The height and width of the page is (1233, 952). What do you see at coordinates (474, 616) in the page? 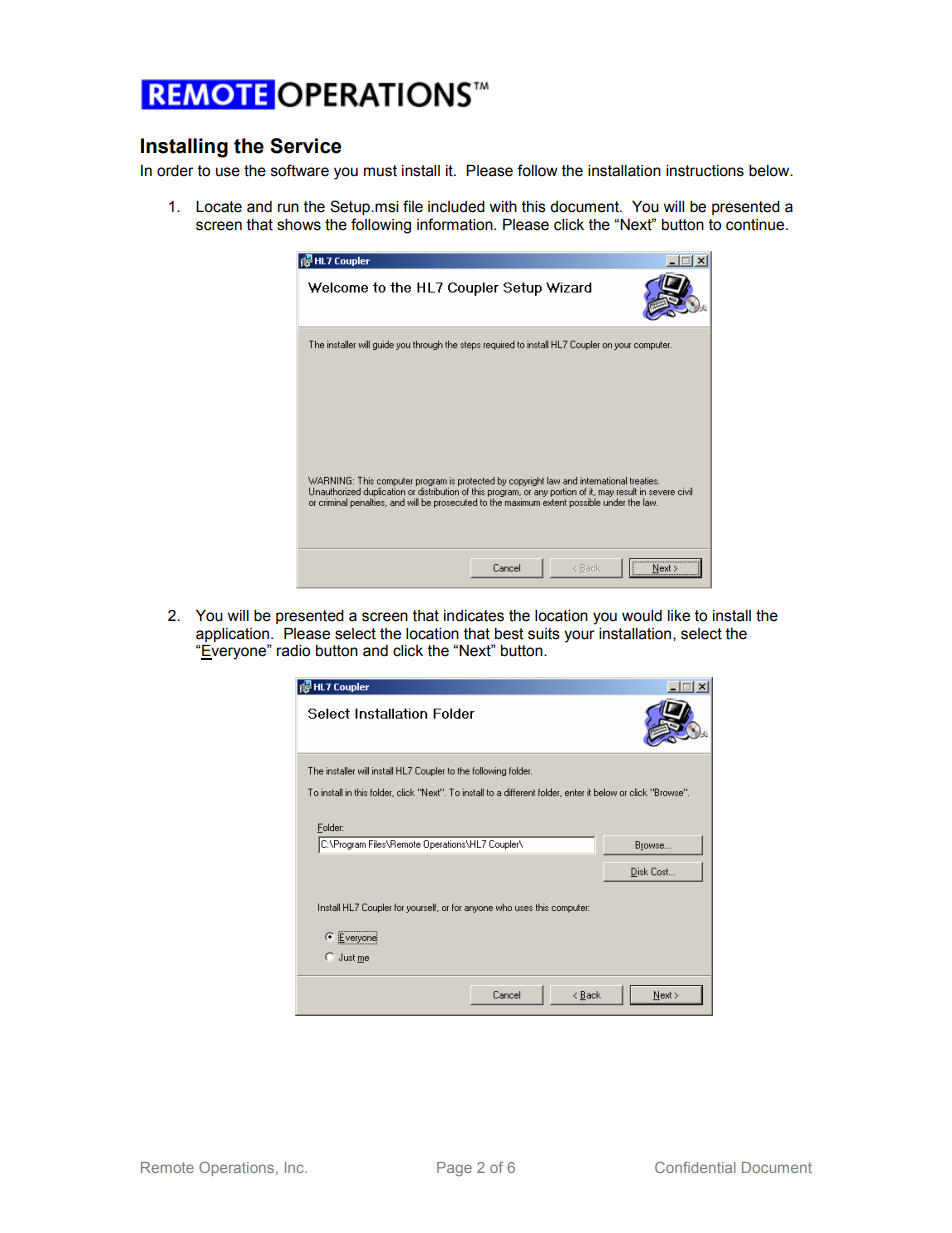
I see `indicates` at bounding box center [474, 616].
